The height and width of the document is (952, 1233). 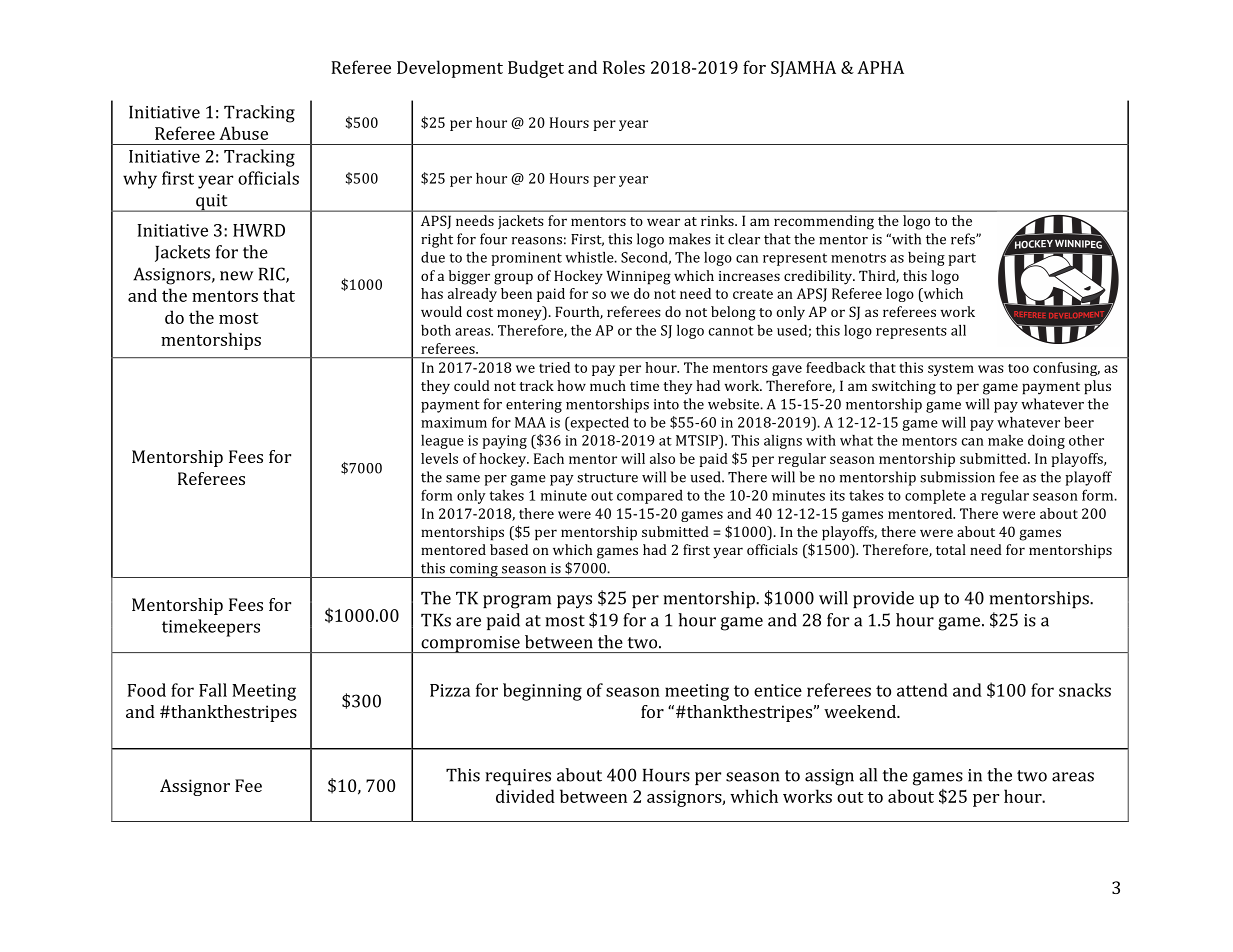 What do you see at coordinates (650, 497) in the document?
I see `compared` at bounding box center [650, 497].
